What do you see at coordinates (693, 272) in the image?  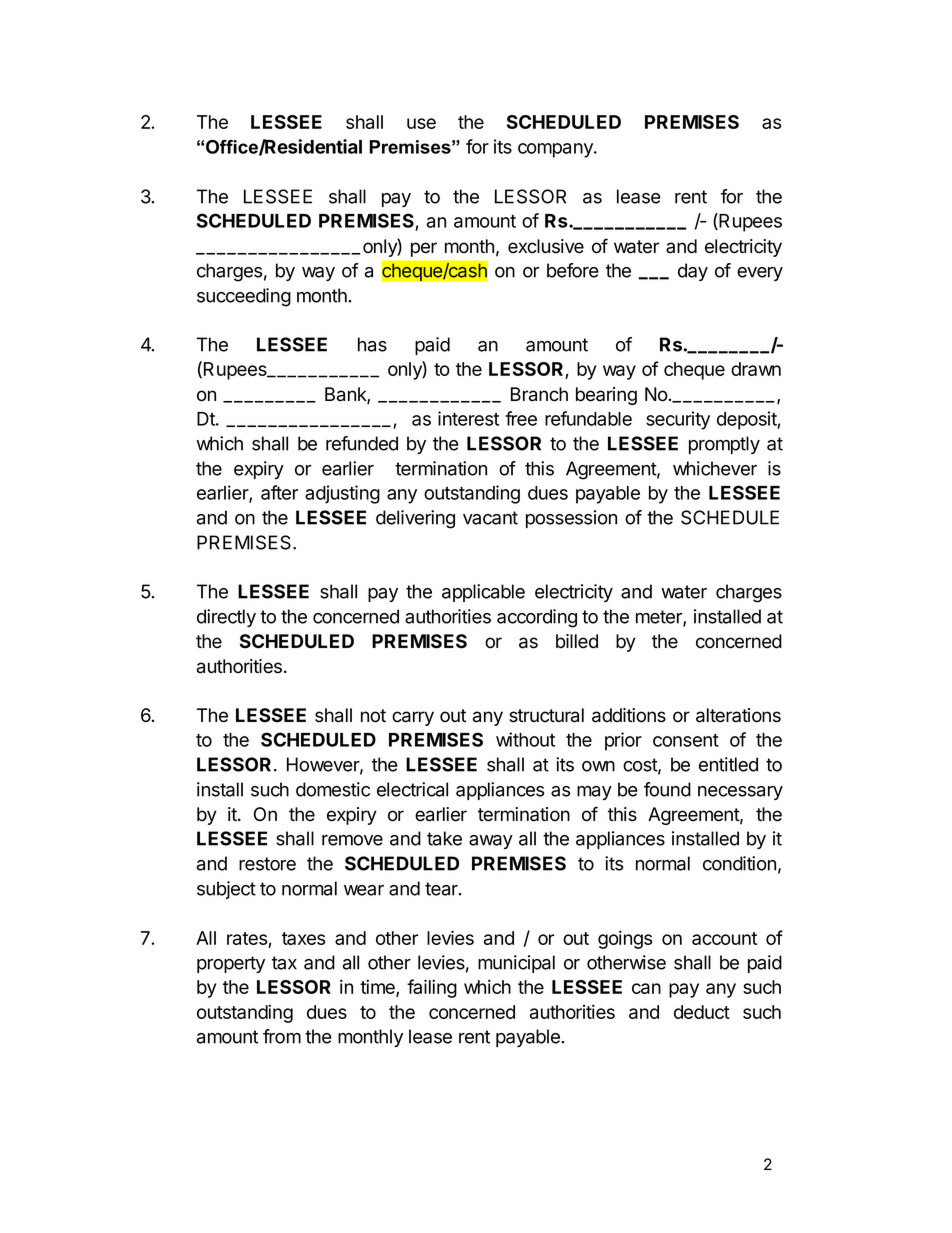 I see `day` at bounding box center [693, 272].
